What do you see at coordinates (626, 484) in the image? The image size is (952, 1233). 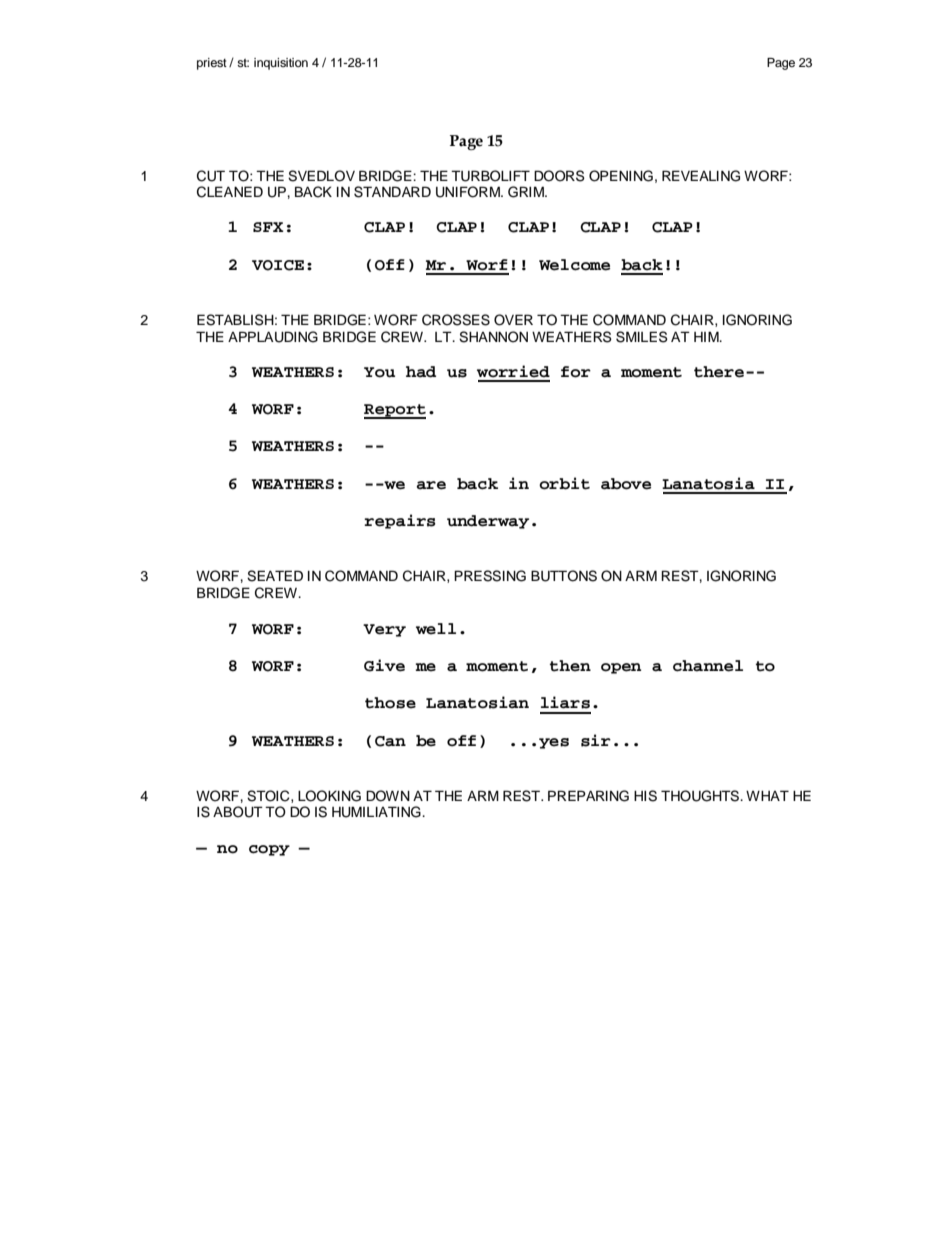 I see `above` at bounding box center [626, 484].
